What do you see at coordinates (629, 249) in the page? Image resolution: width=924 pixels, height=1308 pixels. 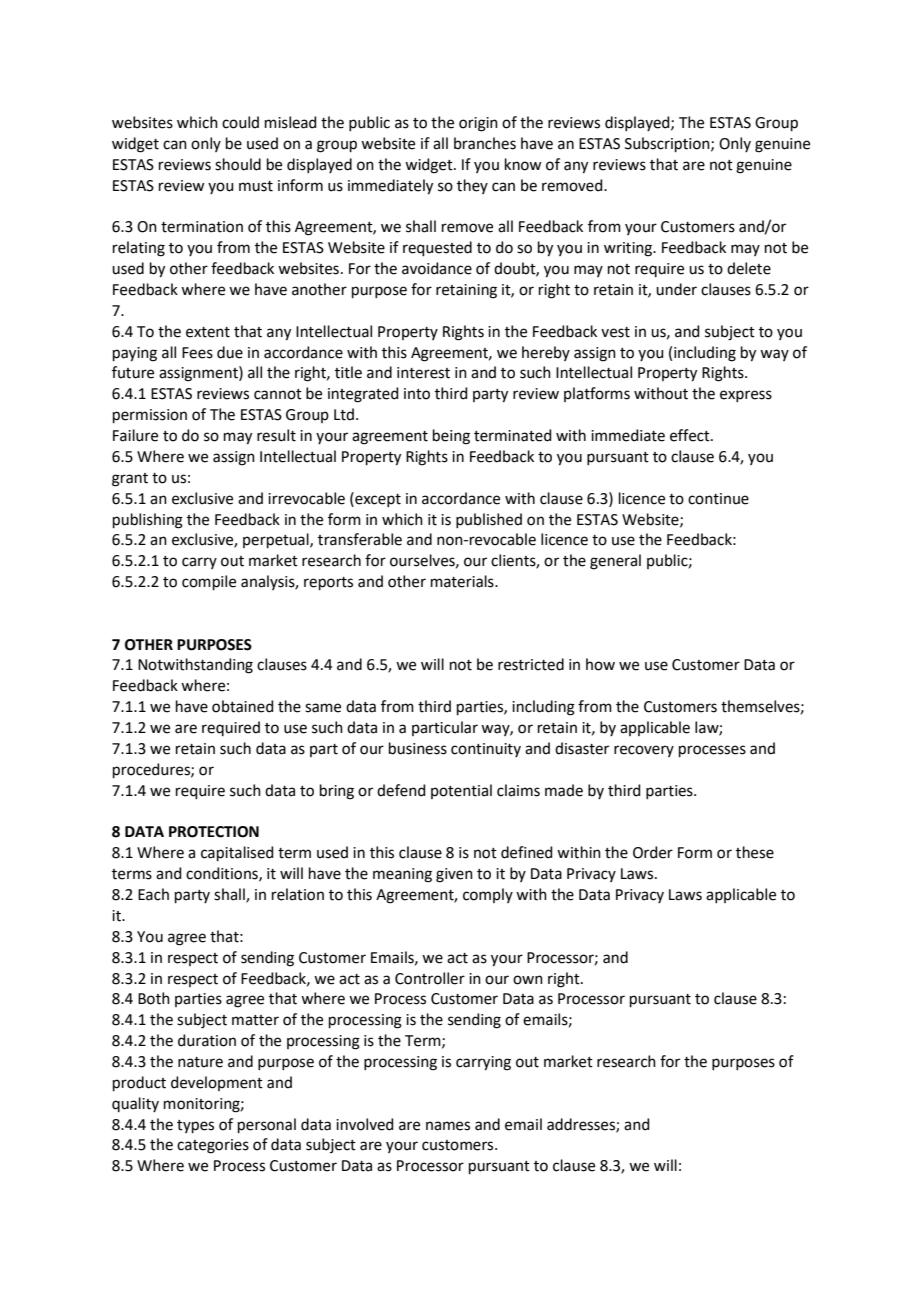 I see `writing` at bounding box center [629, 249].
